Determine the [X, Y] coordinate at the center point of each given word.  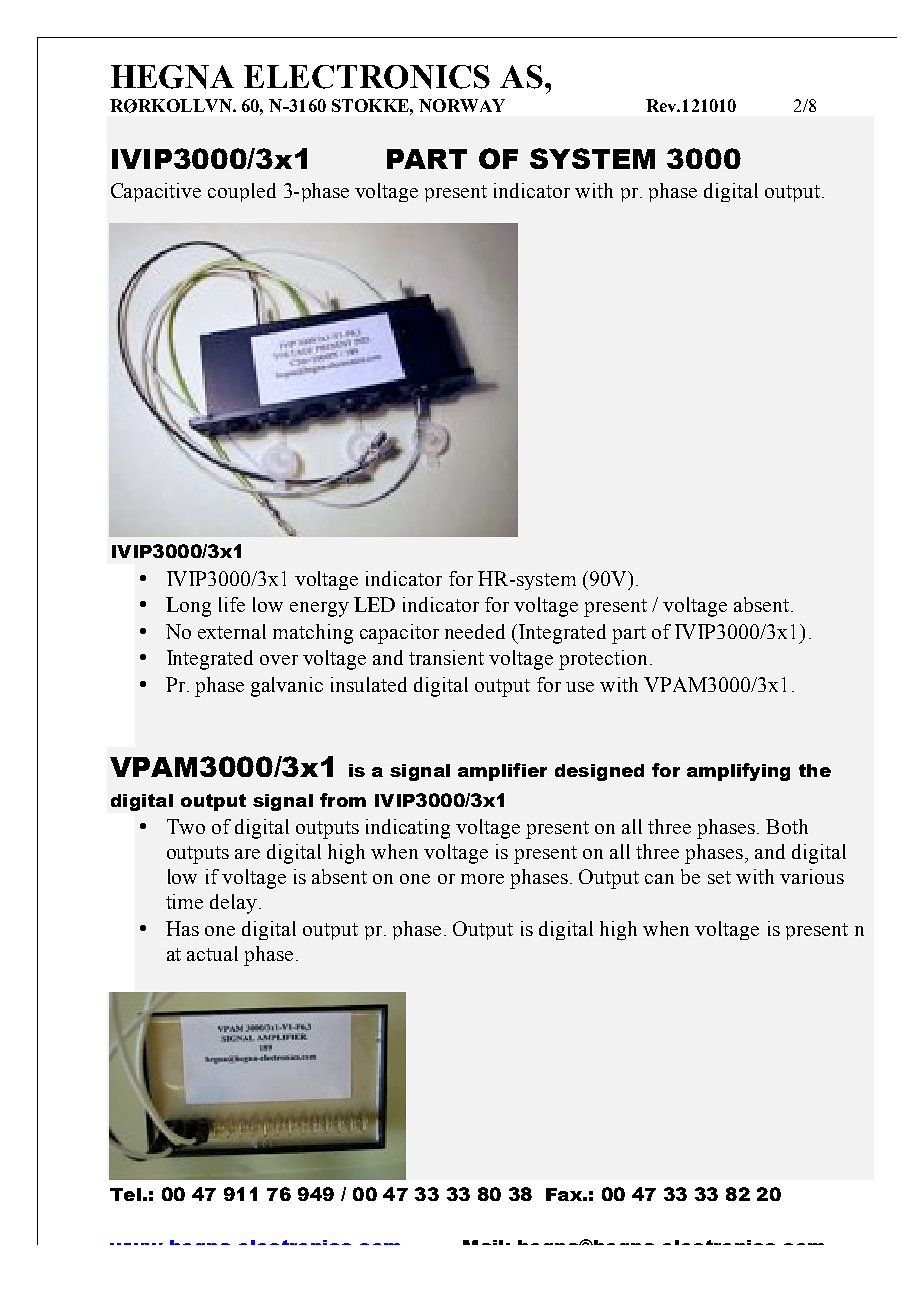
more [482, 879]
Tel [125, 1194]
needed [475, 631]
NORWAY [462, 105]
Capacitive [156, 192]
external [232, 631]
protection [603, 660]
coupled [242, 192]
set [719, 877]
